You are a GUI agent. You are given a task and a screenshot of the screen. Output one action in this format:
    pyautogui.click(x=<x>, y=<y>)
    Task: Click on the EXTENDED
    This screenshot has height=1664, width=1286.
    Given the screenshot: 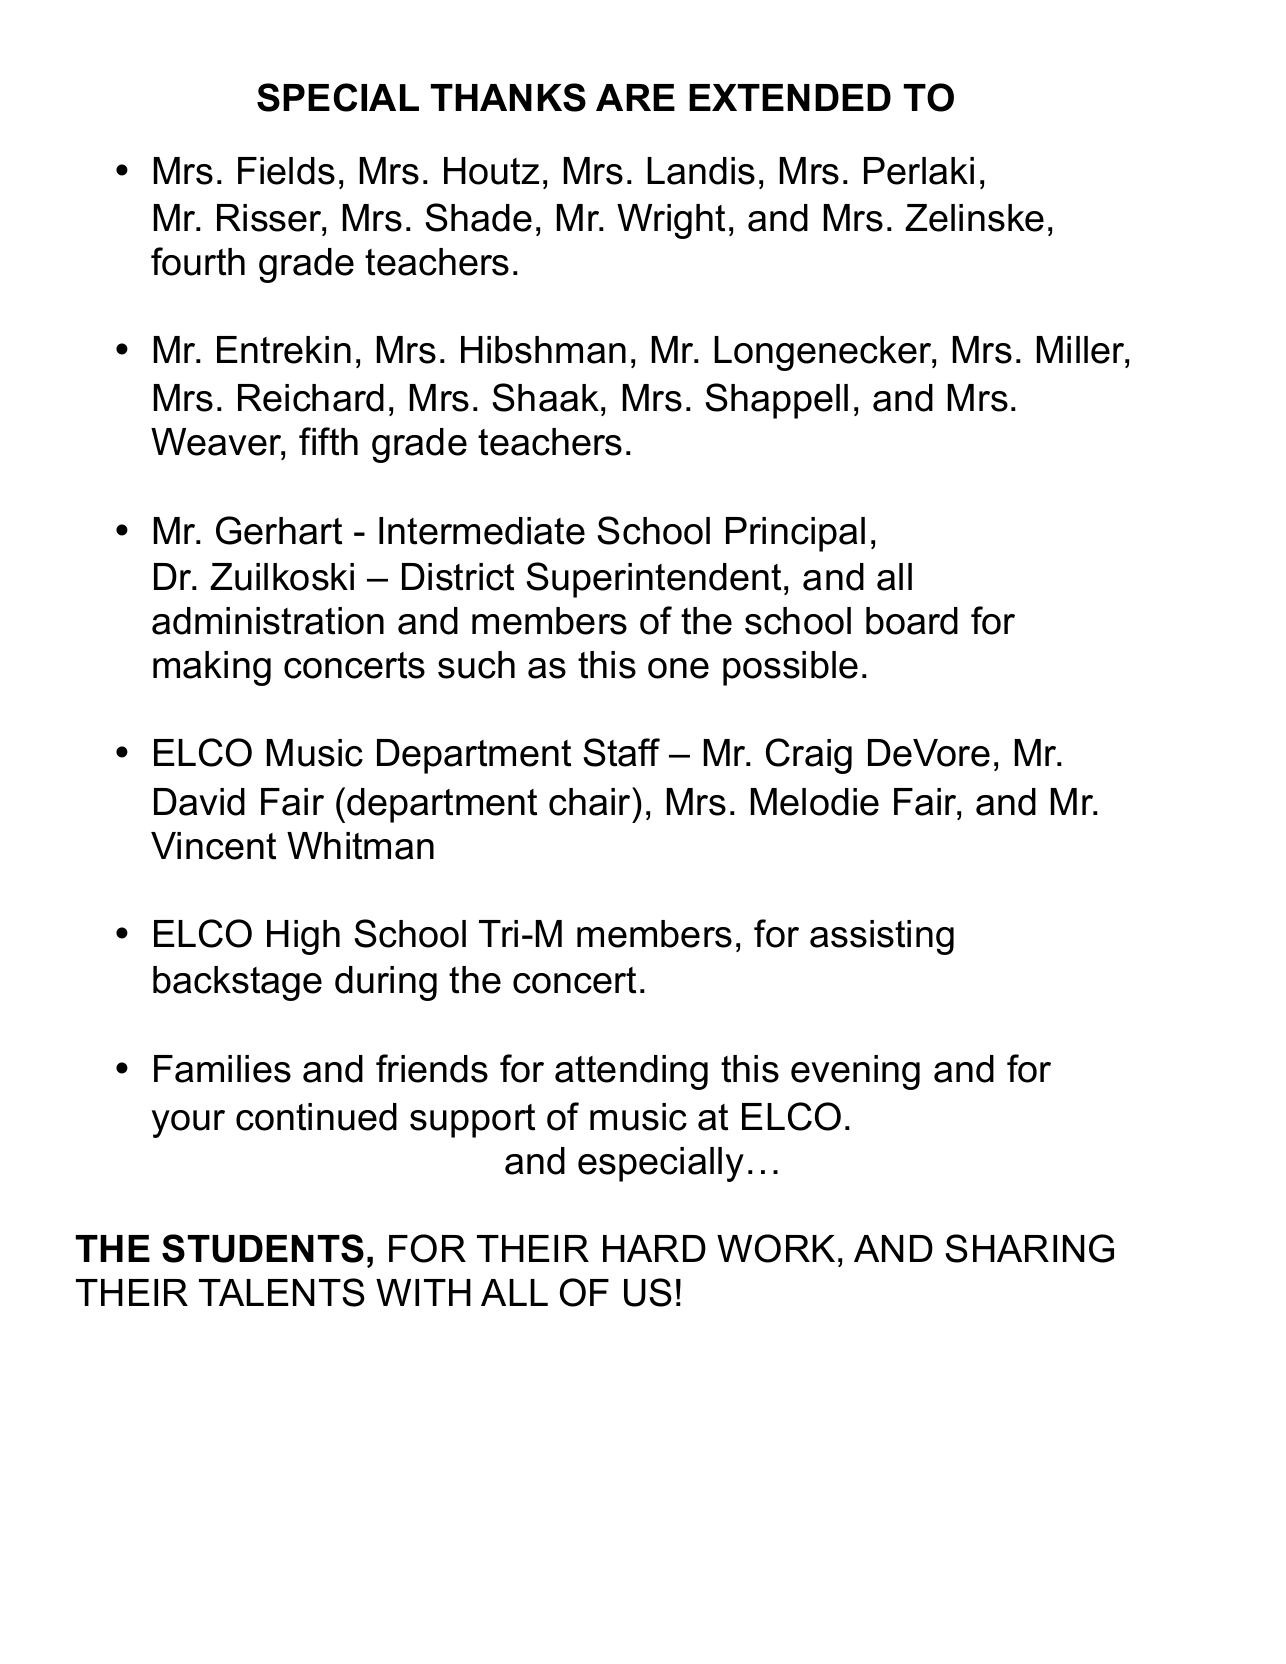 What is the action you would take?
    pyautogui.click(x=790, y=97)
